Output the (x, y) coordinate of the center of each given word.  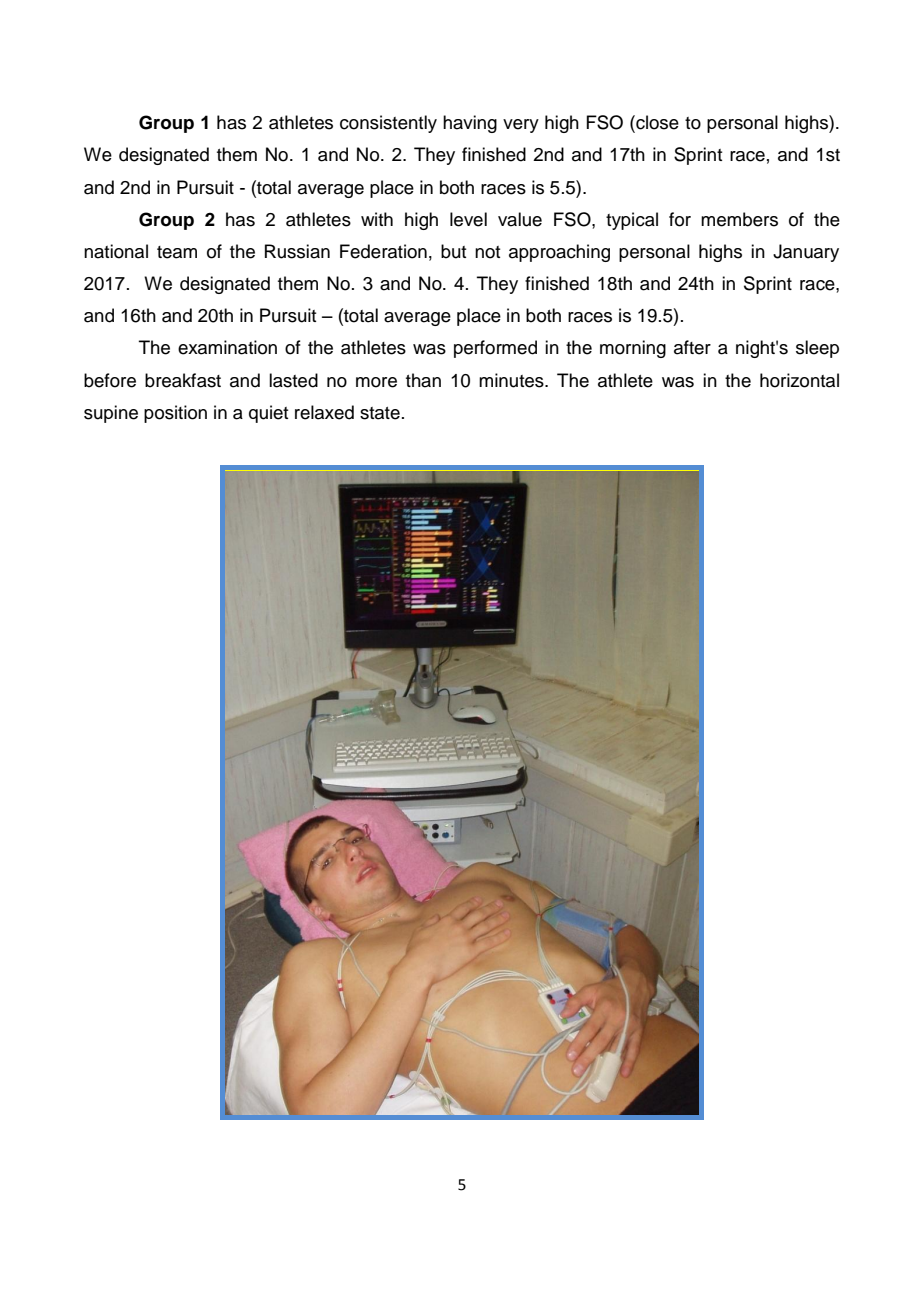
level (468, 219)
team (177, 252)
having (470, 124)
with (377, 219)
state (380, 413)
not (487, 252)
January (806, 253)
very (521, 126)
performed (495, 349)
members (739, 219)
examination (227, 347)
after (692, 347)
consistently (388, 124)
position (175, 414)
